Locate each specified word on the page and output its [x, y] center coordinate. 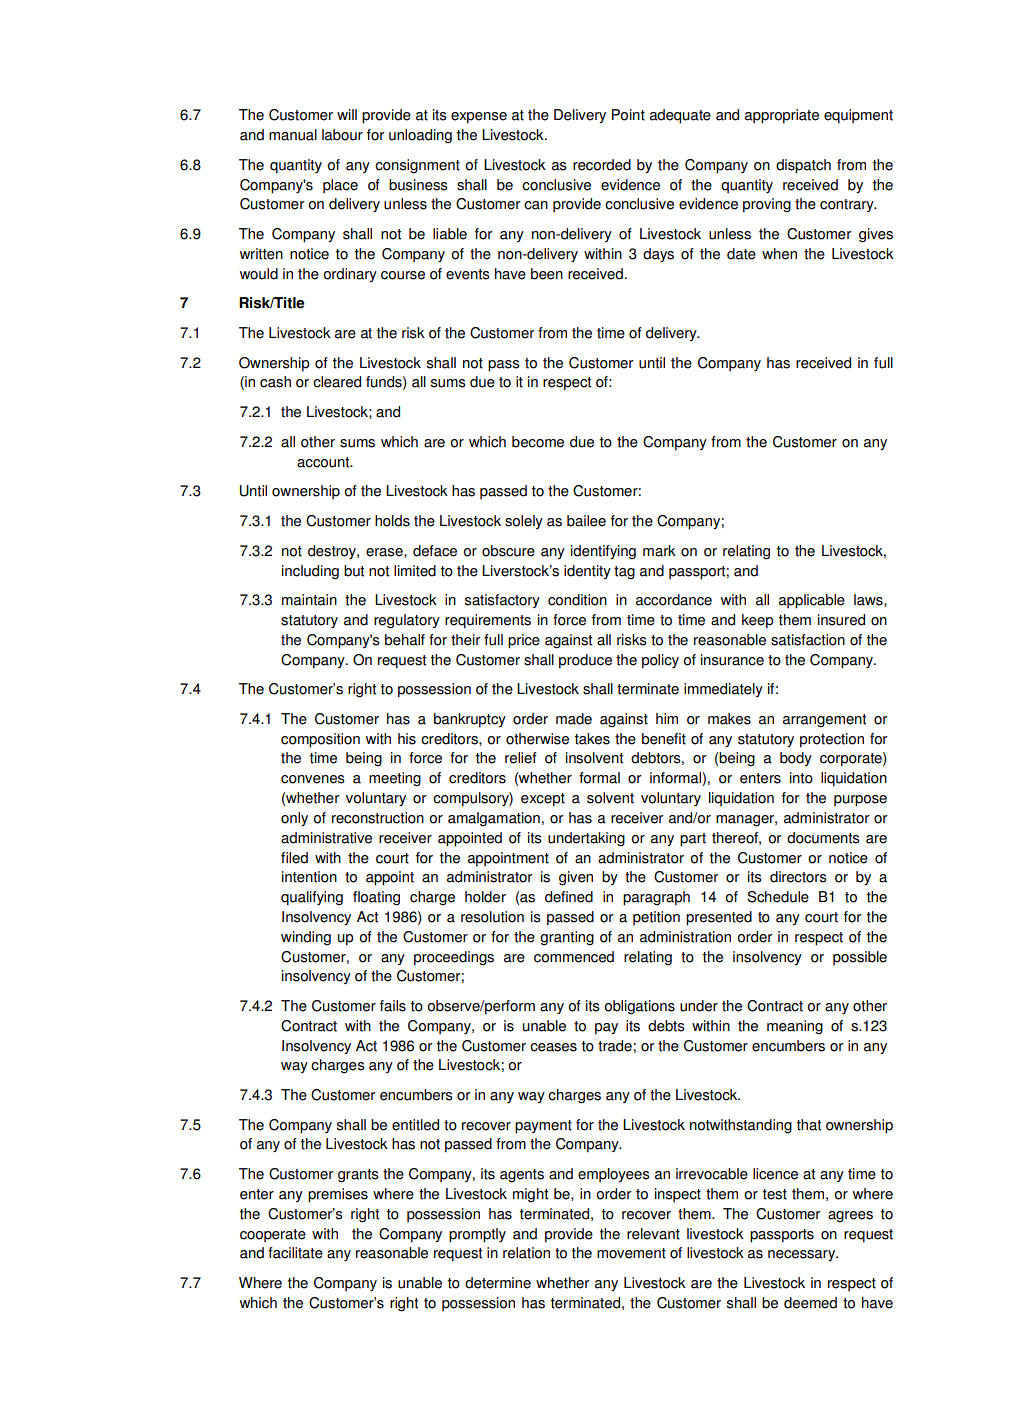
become [538, 442]
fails [393, 1006]
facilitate [295, 1253]
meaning [795, 1027]
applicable [812, 601]
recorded [602, 165]
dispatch [803, 166]
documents [823, 838]
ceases [553, 1047]
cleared [337, 382]
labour [342, 135]
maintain [309, 600]
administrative [326, 838]
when [779, 254]
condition [577, 600]
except [543, 800]
